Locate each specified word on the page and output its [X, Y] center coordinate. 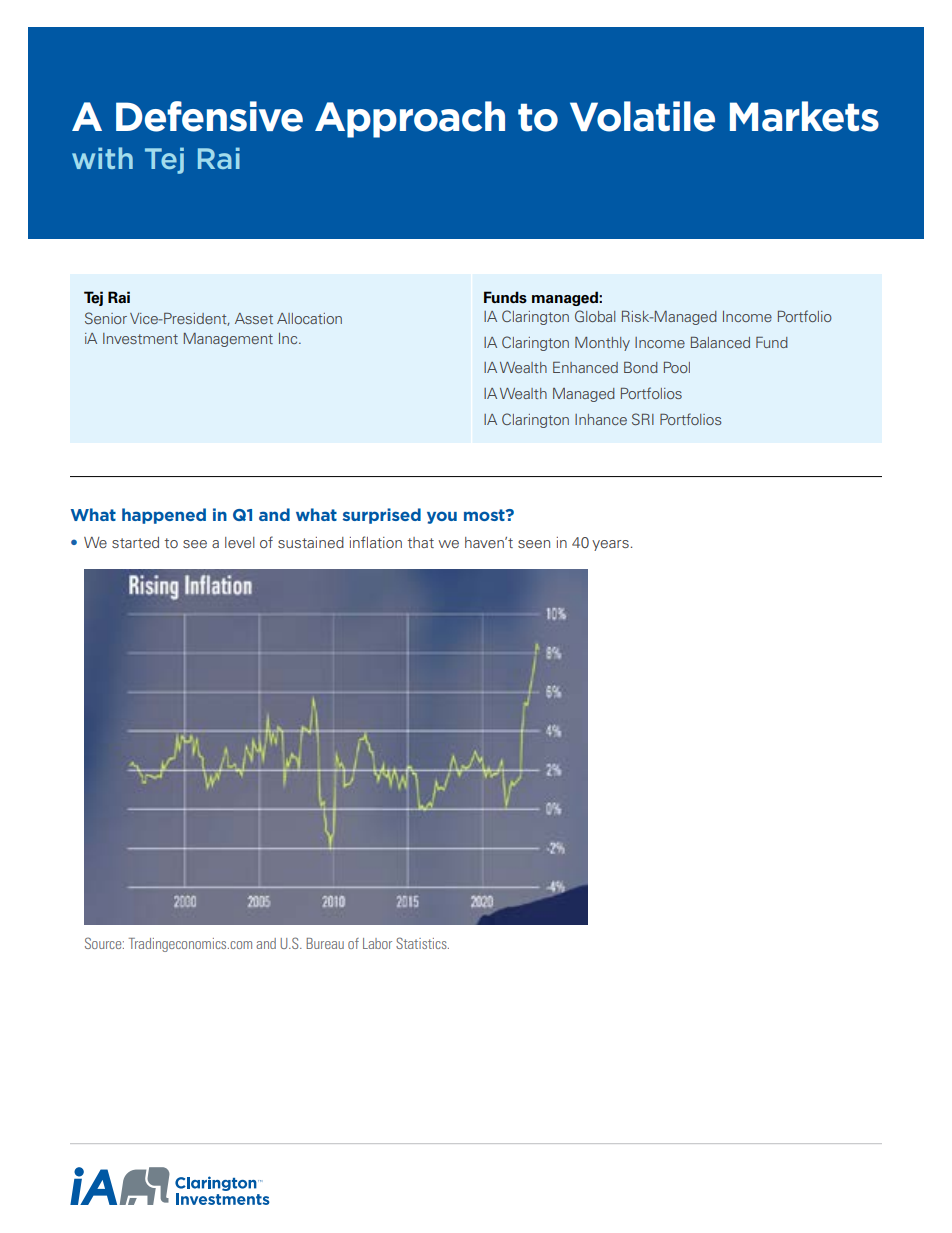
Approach [410, 119]
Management [228, 340]
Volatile [642, 116]
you [442, 517]
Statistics [422, 943]
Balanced [720, 342]
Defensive [209, 116]
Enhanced [585, 367]
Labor [377, 943]
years [610, 545]
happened [164, 516]
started [135, 542]
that [420, 542]
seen [534, 544]
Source [104, 943]
